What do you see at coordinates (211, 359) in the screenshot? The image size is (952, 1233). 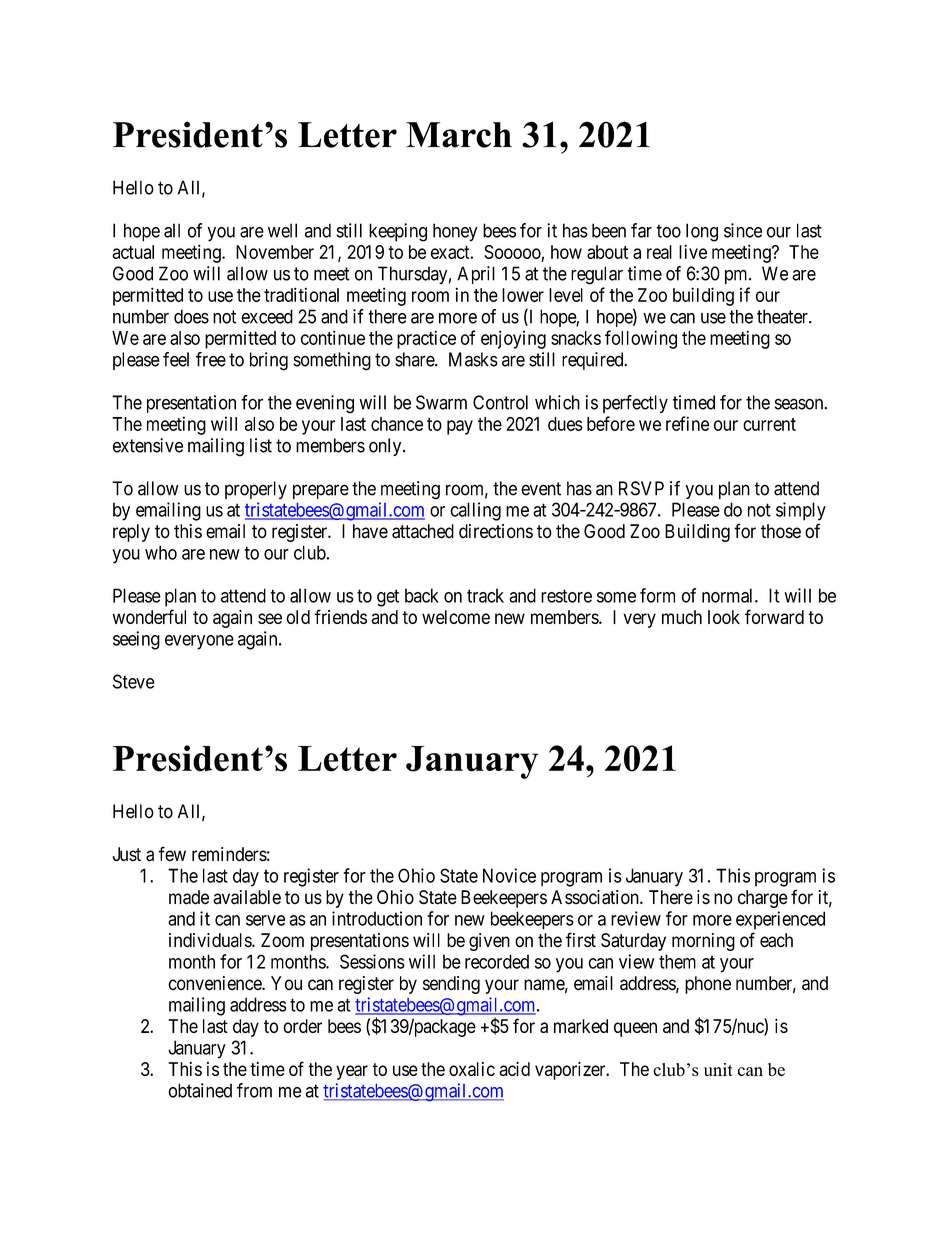 I see `free` at bounding box center [211, 359].
